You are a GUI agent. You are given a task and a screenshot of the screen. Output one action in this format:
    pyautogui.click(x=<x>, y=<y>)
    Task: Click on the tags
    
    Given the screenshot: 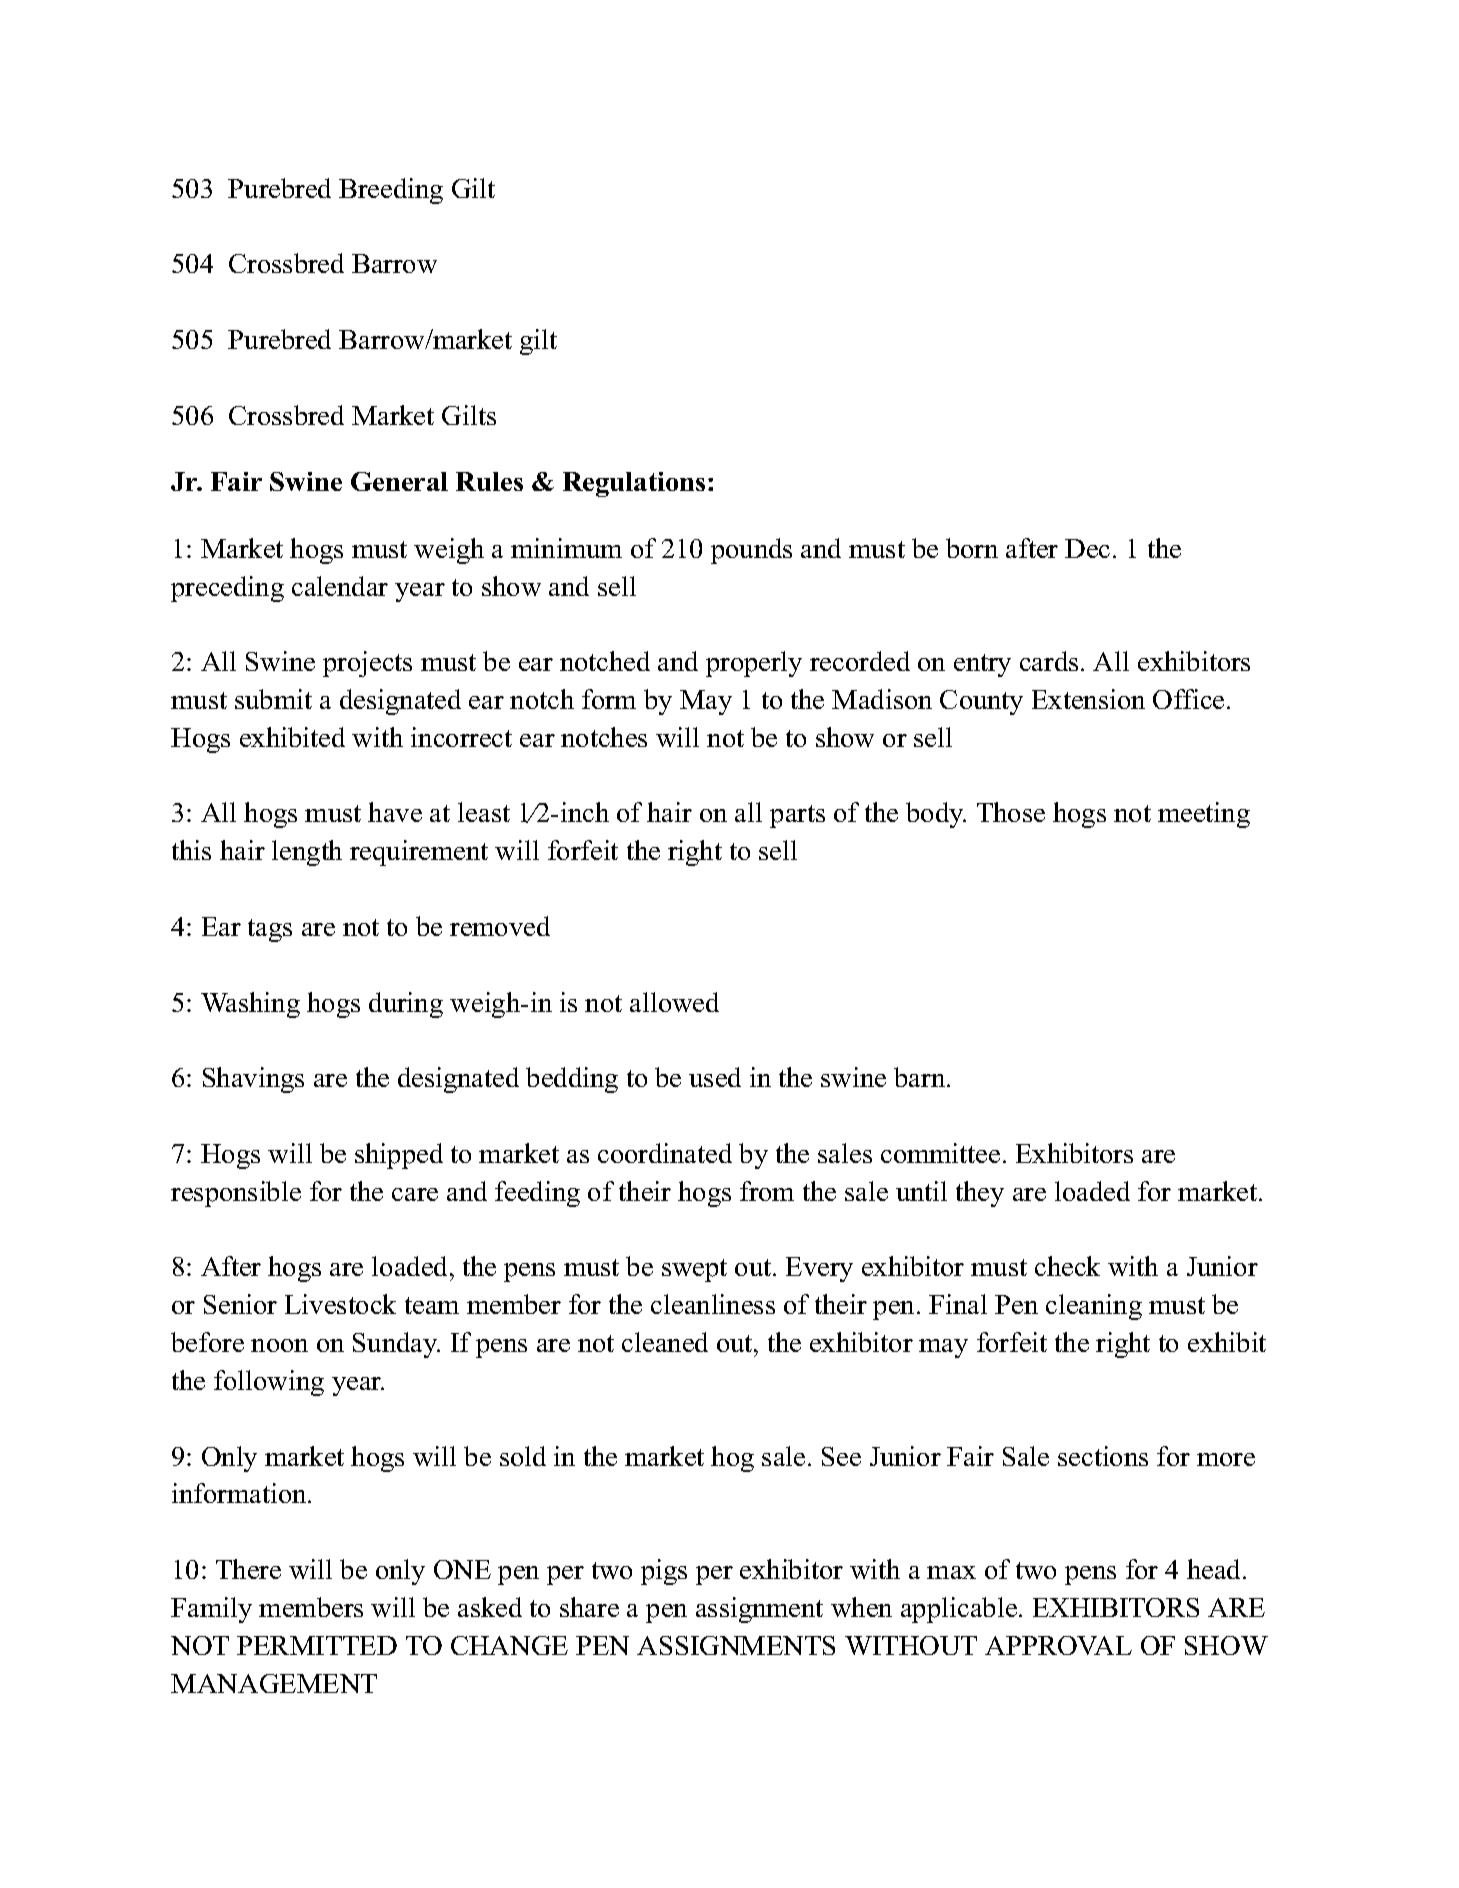 What is the action you would take?
    pyautogui.click(x=270, y=930)
